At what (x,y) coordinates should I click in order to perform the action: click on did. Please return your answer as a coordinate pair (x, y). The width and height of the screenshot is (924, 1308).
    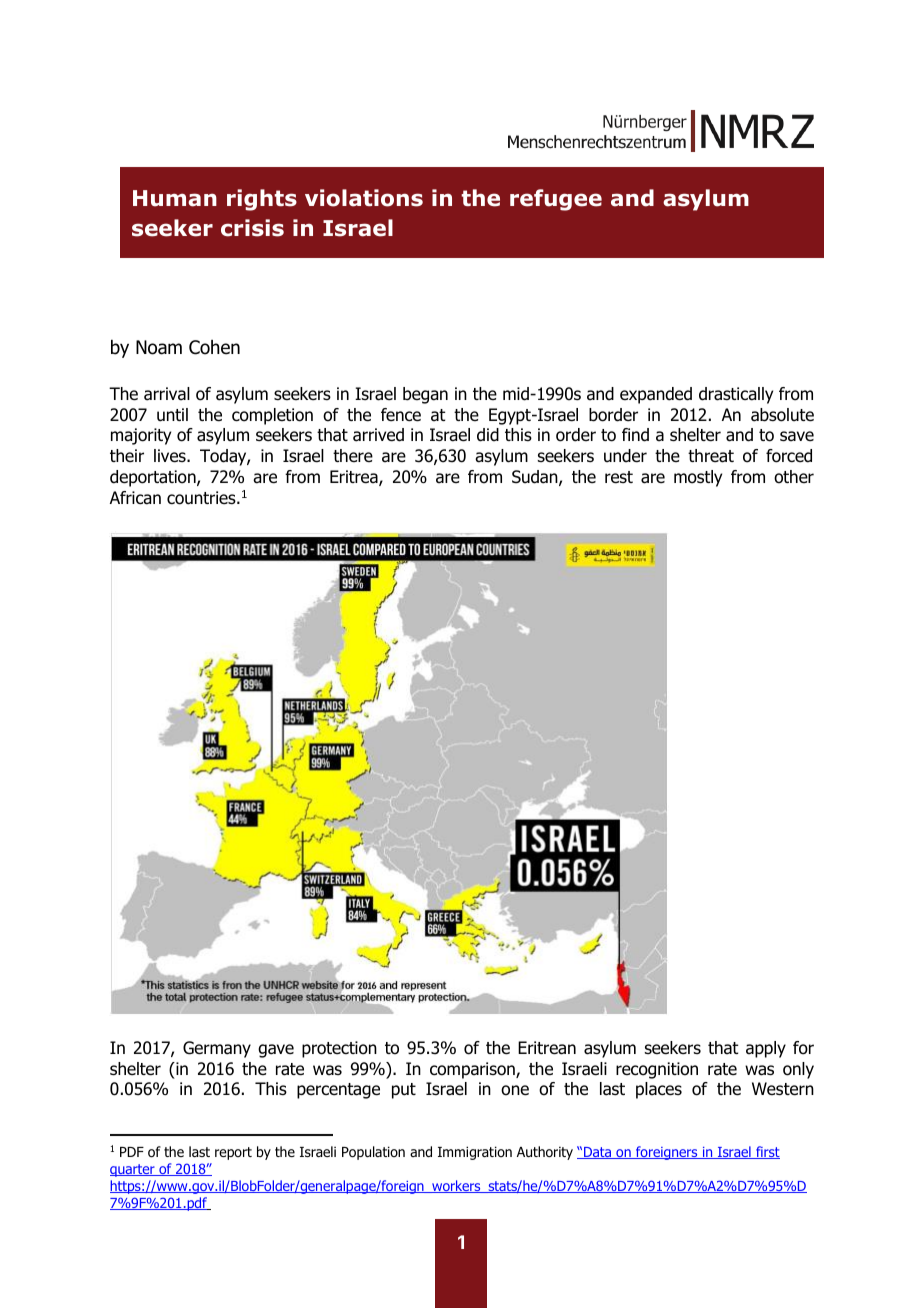
    Looking at the image, I should click on (488, 435).
